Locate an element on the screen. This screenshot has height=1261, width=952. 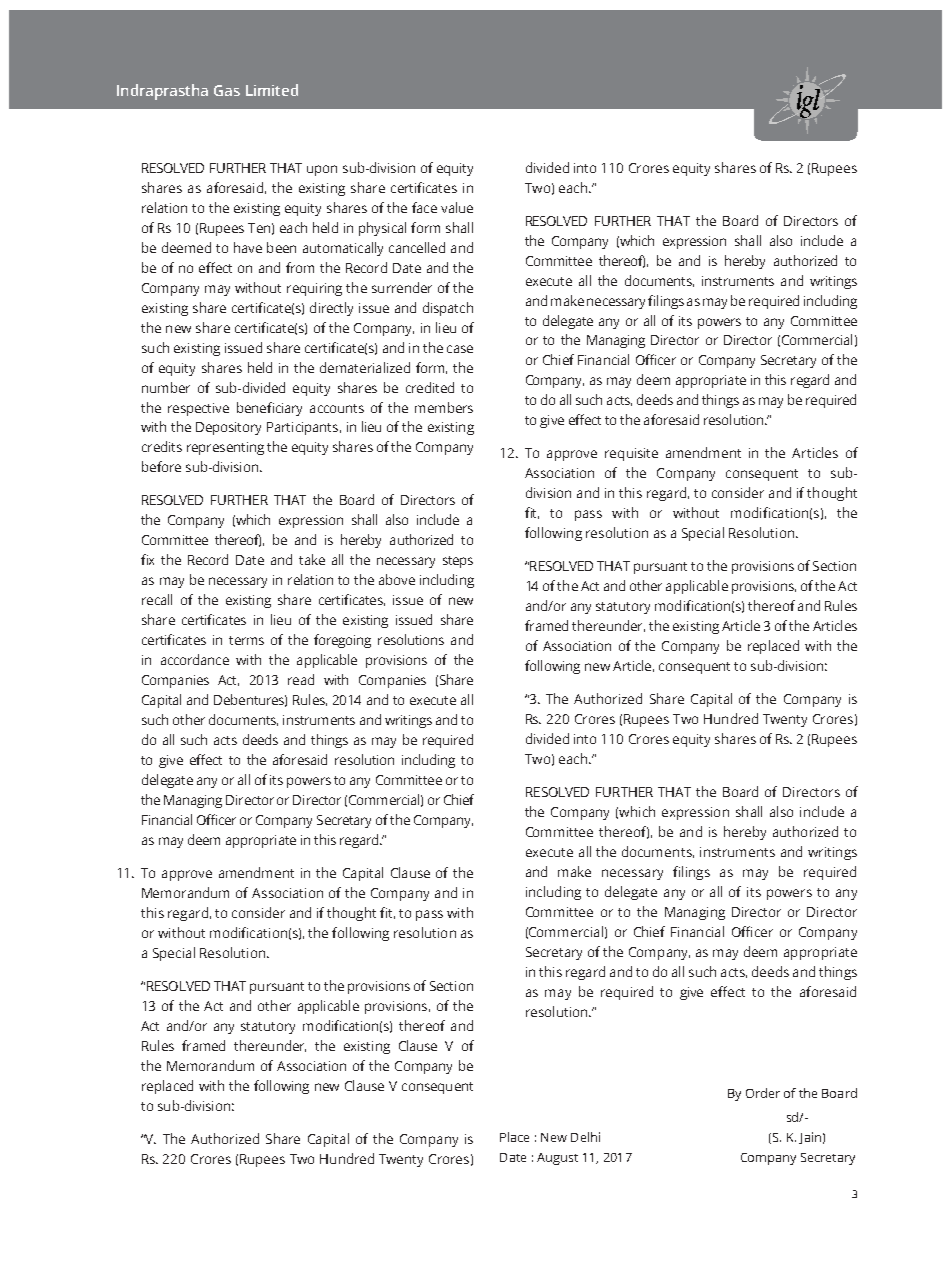
face is located at coordinates (424, 207).
